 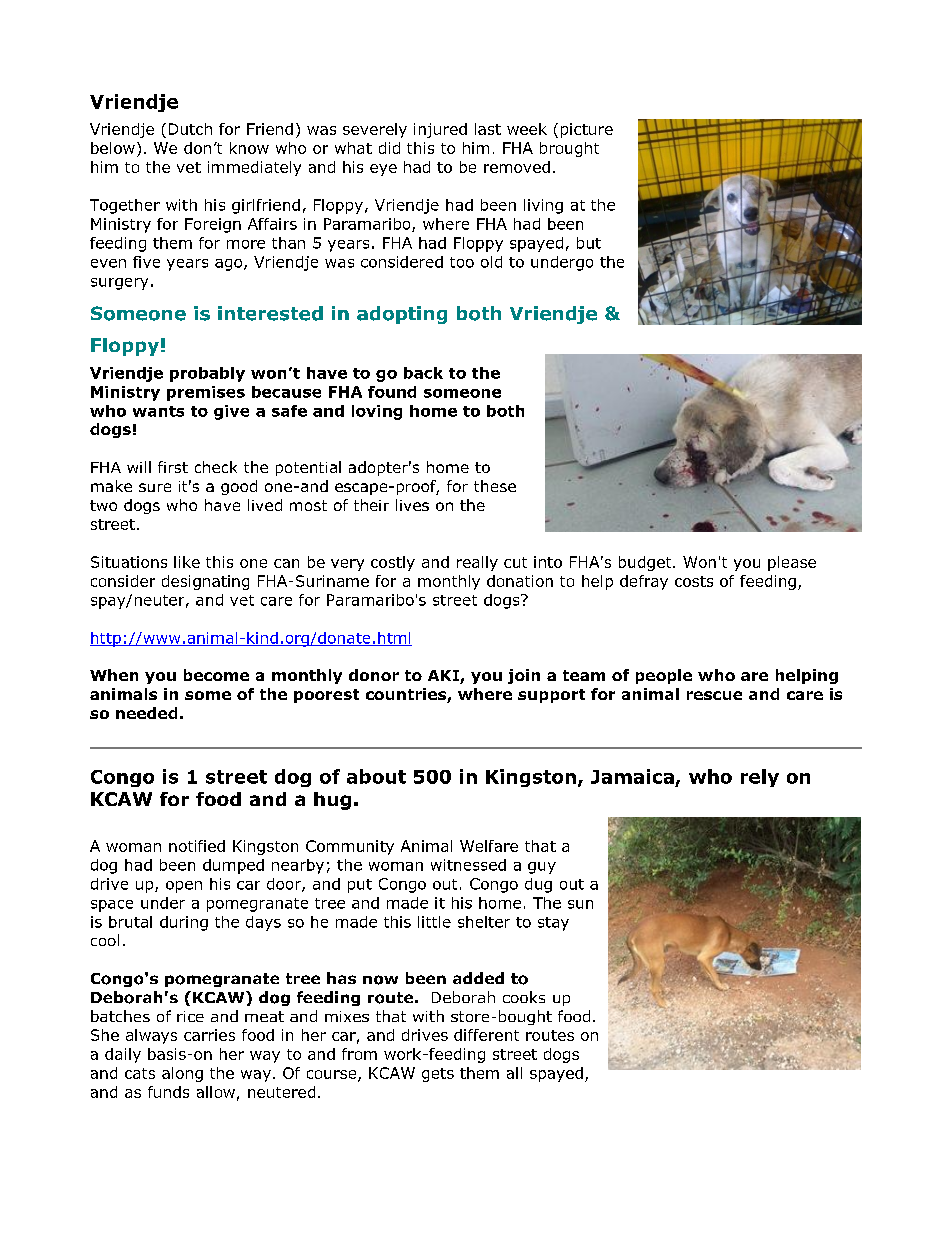 I want to click on designating, so click(x=205, y=582).
